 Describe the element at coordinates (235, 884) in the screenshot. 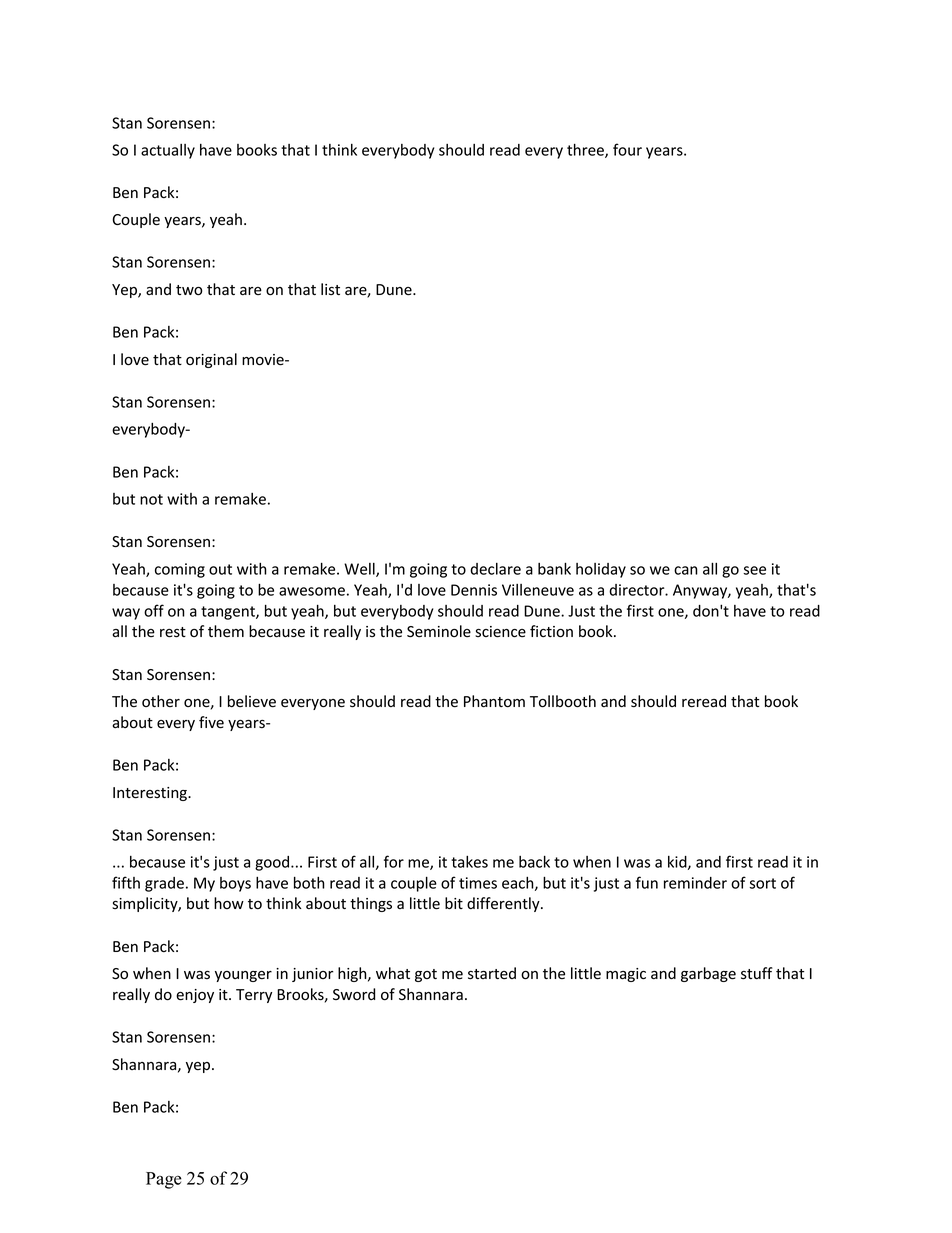

I see `boys` at that location.
